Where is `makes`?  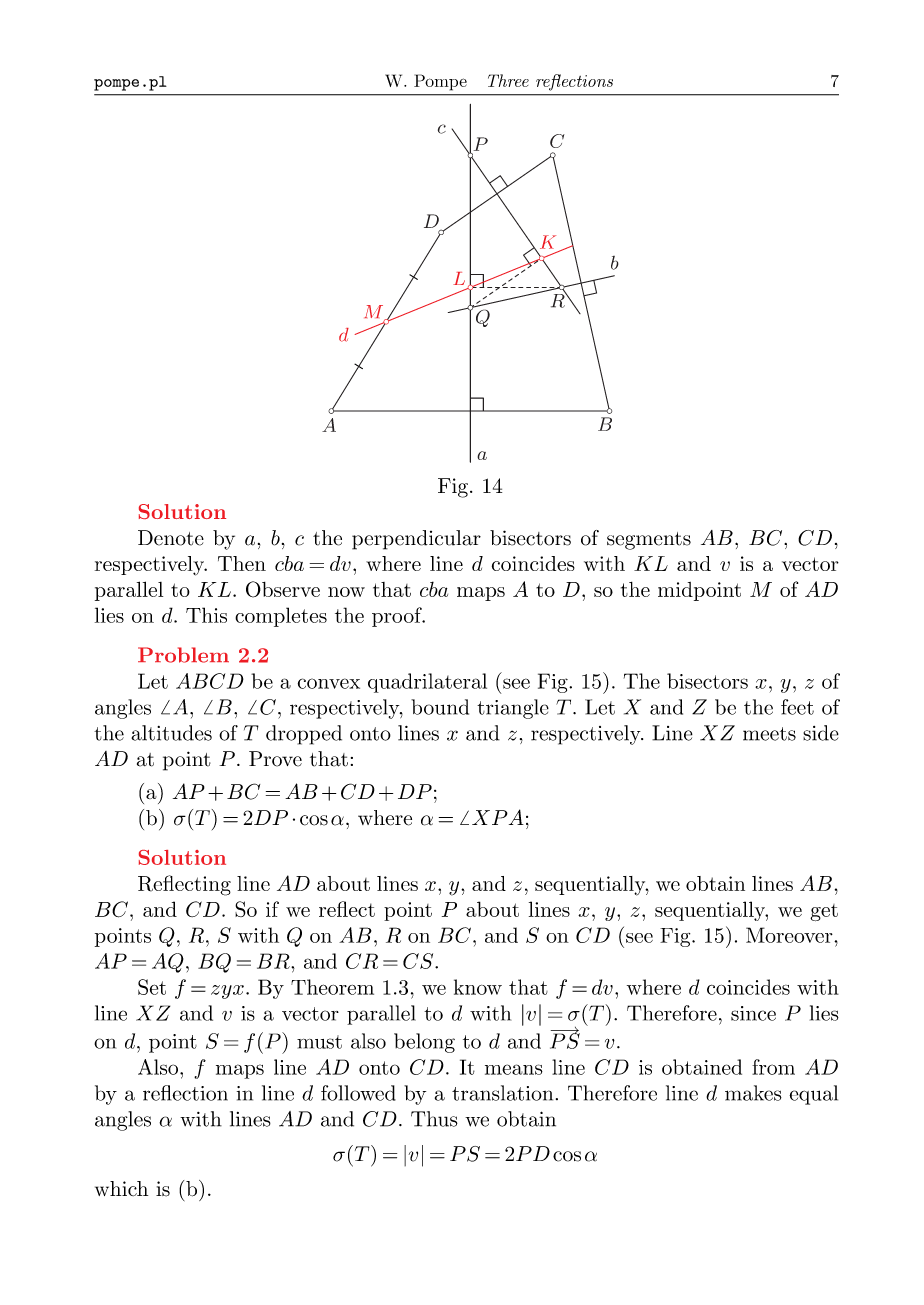 makes is located at coordinates (753, 1093).
